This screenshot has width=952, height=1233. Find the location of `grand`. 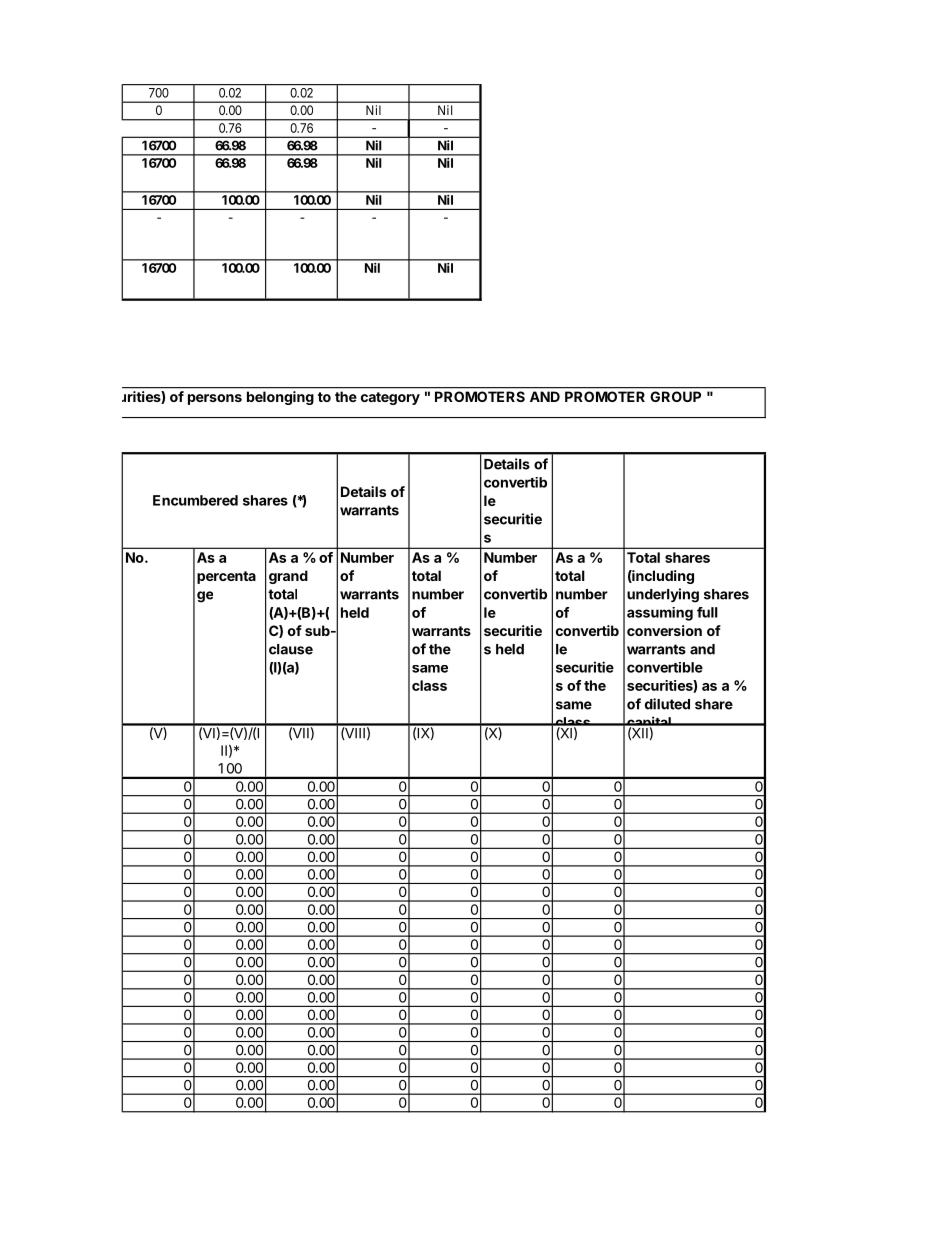

grand is located at coordinates (288, 577).
